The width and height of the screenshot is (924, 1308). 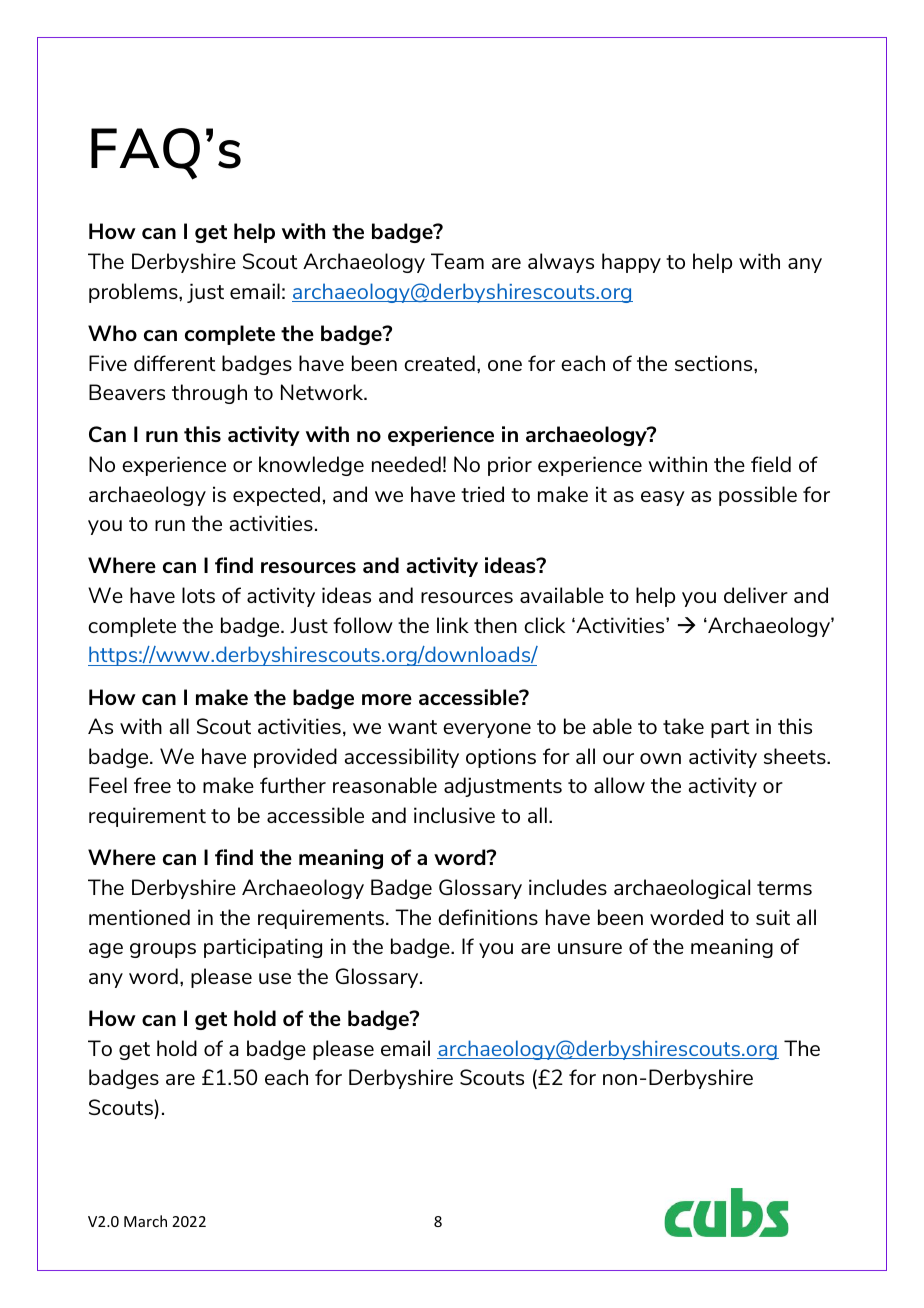 I want to click on use, so click(x=275, y=978).
